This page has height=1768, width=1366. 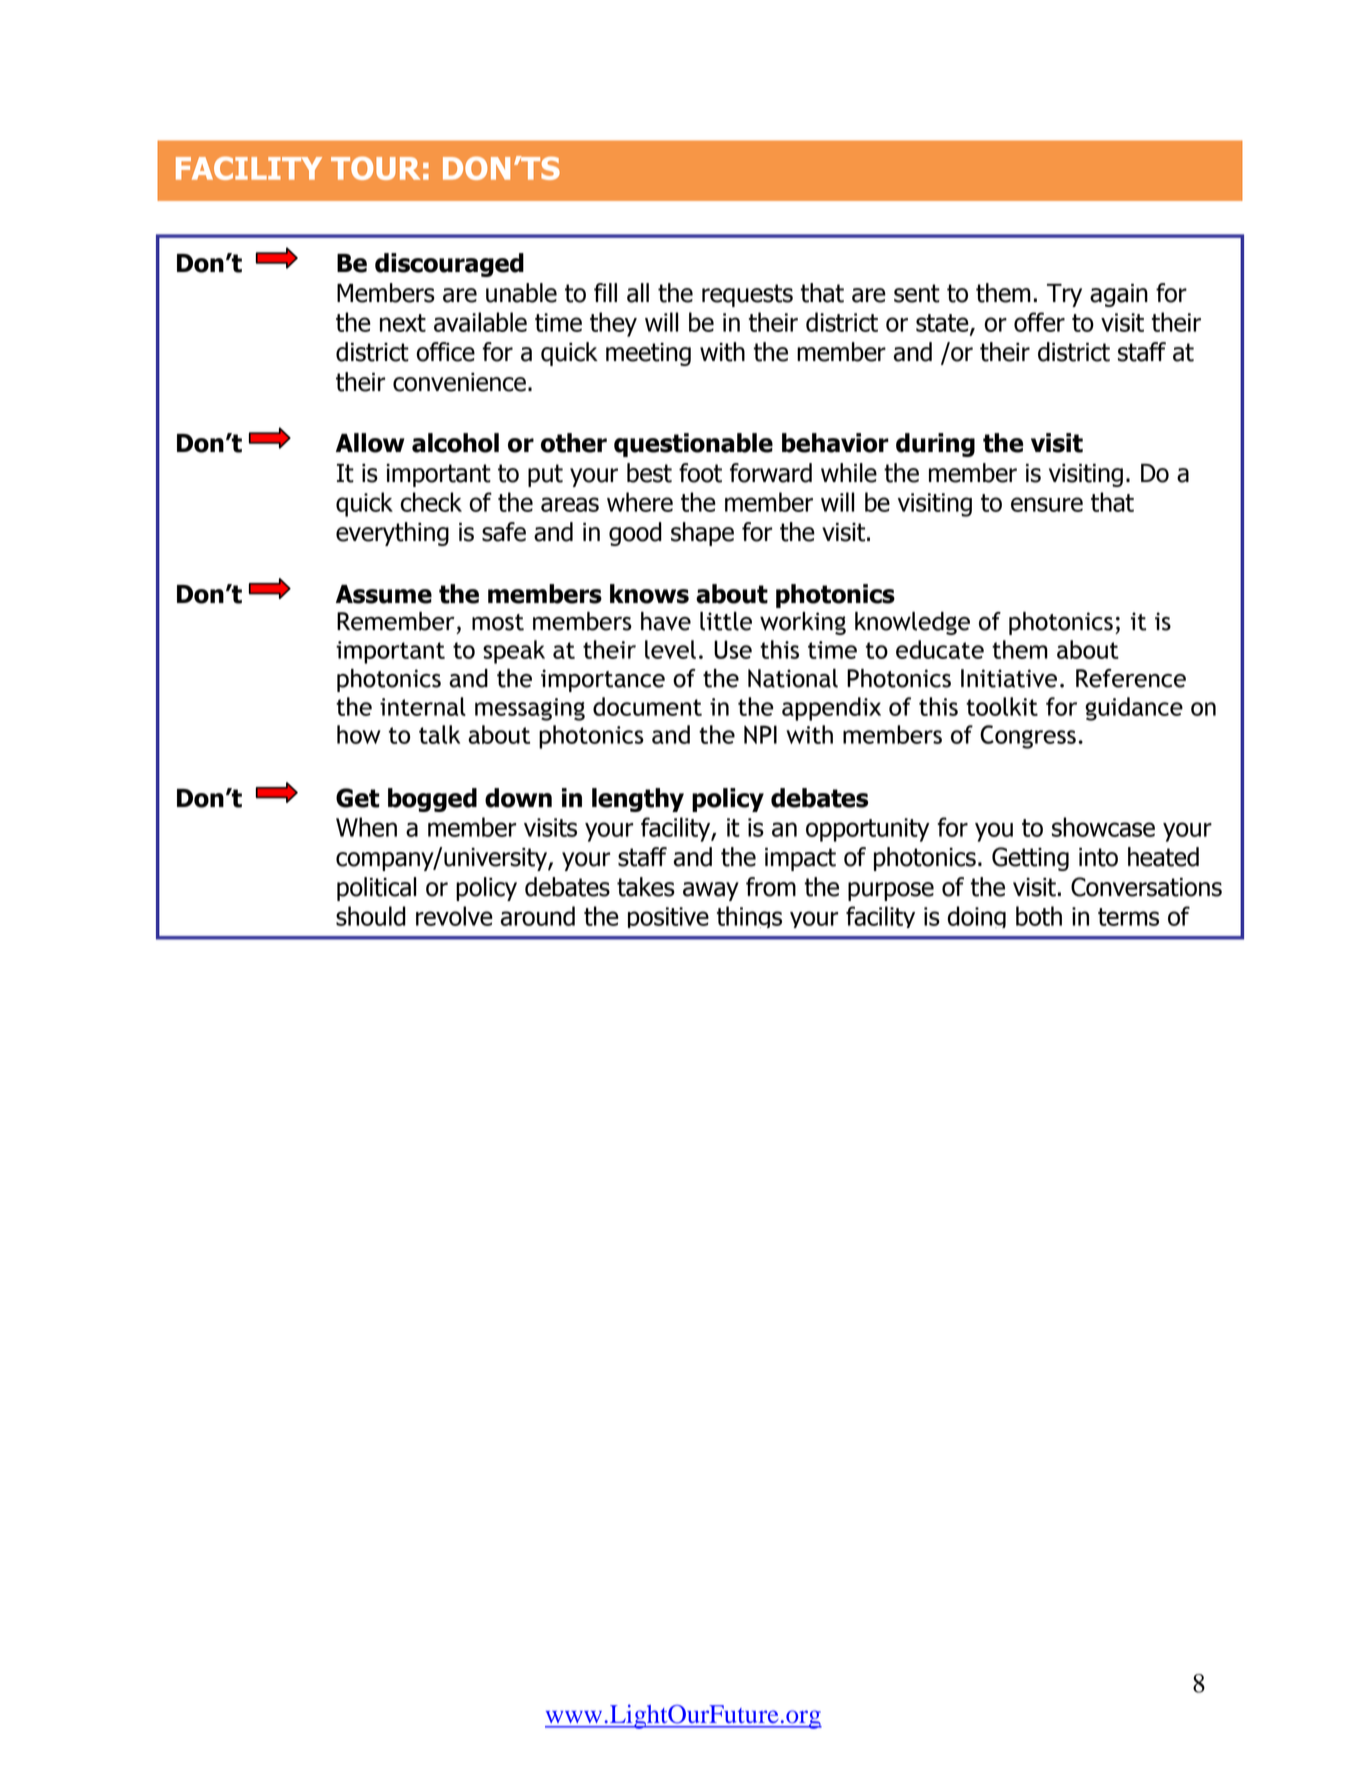 I want to click on talk, so click(x=439, y=734).
